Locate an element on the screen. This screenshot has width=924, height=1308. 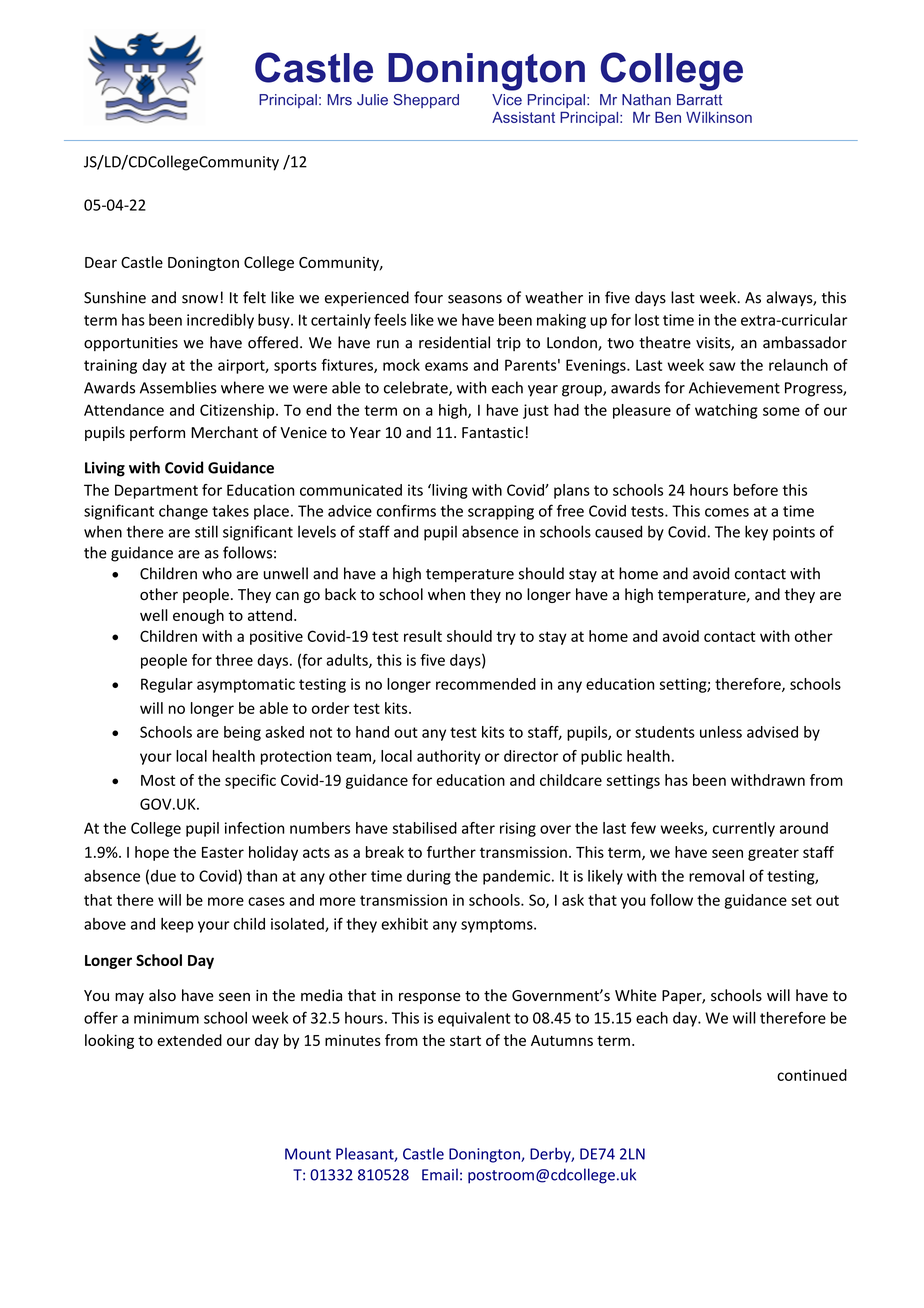
removal is located at coordinates (716, 876).
